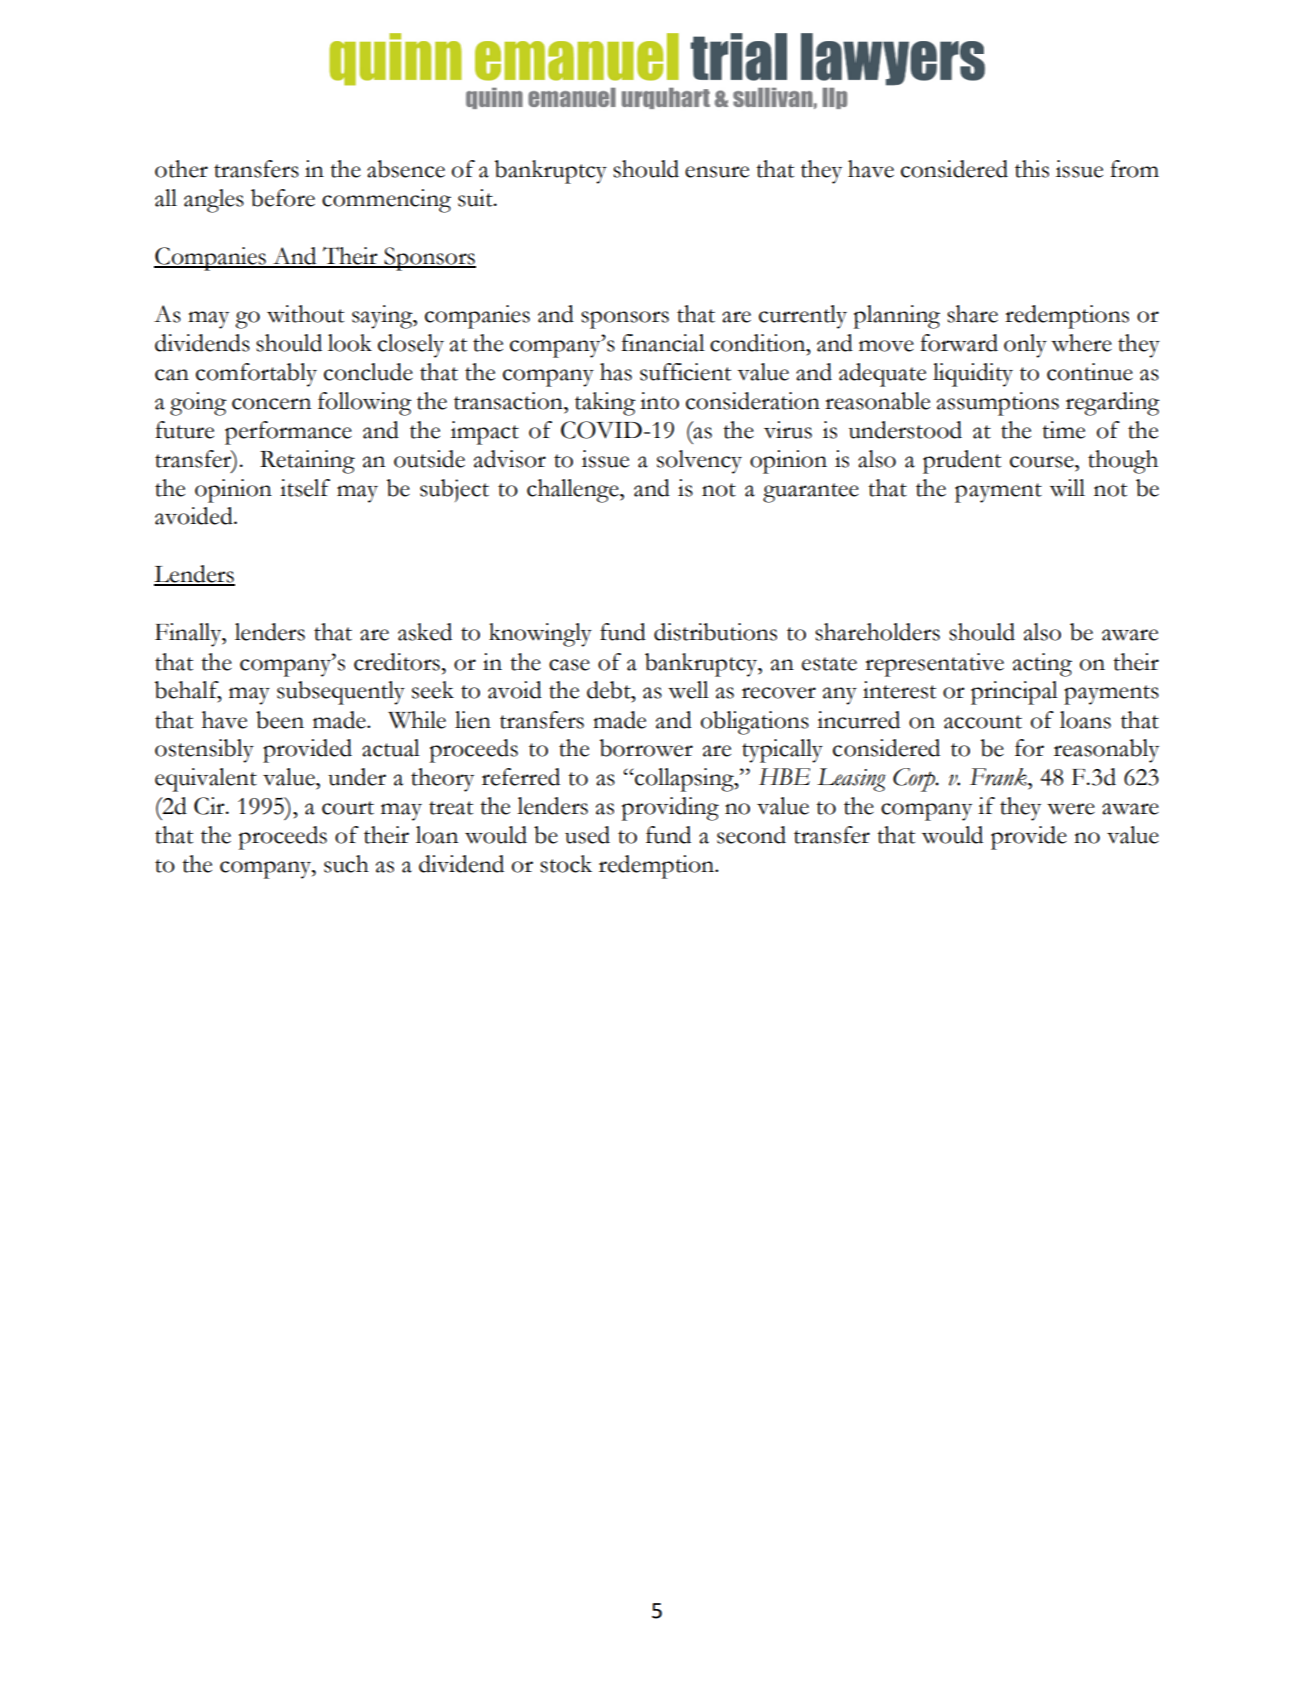  I want to click on distributions, so click(715, 632).
